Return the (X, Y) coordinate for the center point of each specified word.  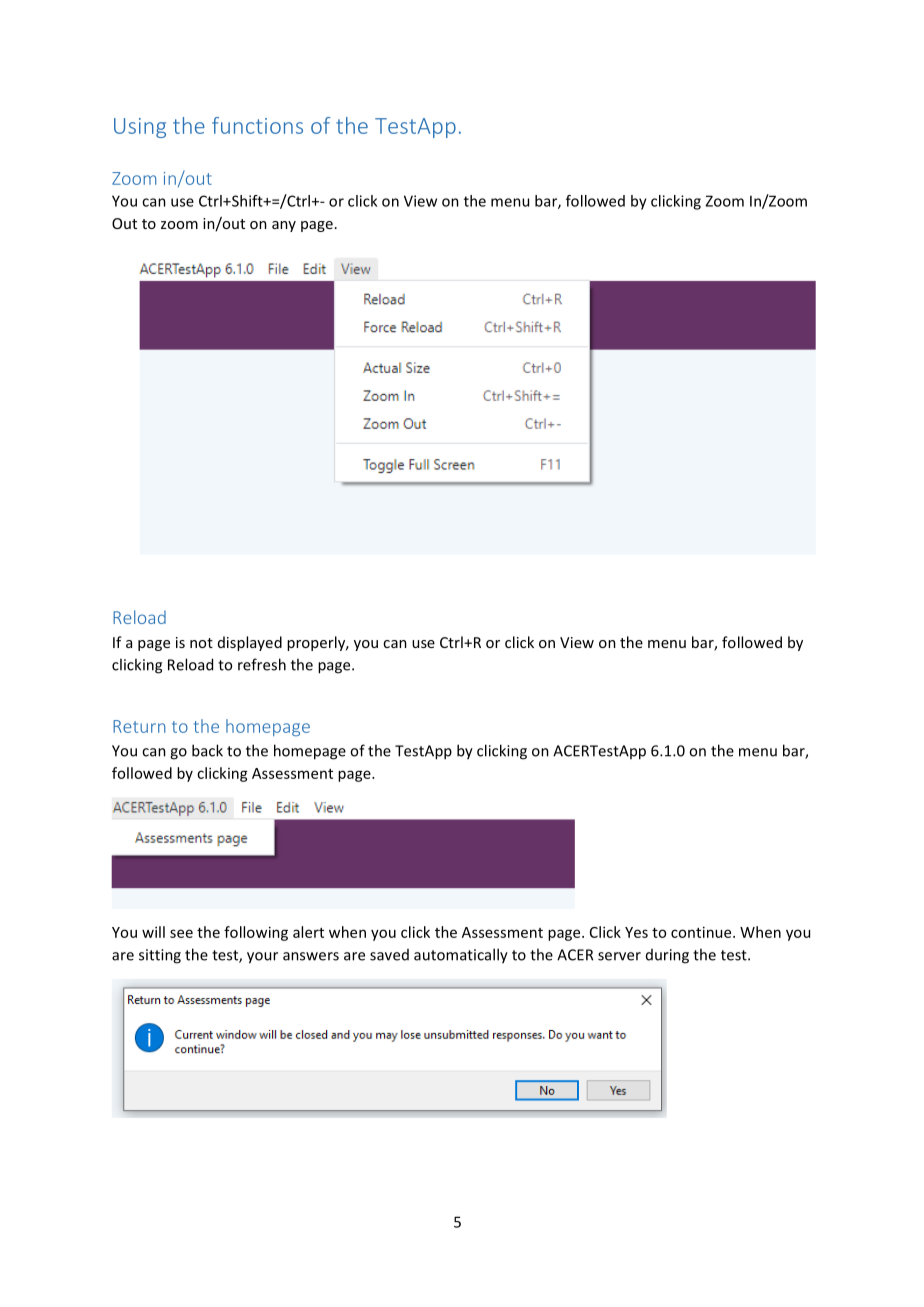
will (153, 932)
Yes (636, 932)
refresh (262, 664)
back (207, 750)
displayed (250, 643)
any (284, 226)
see (181, 933)
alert (308, 932)
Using (140, 128)
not (201, 643)
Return (139, 726)
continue (702, 932)
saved (389, 955)
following (256, 933)
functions (257, 125)
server (619, 956)
